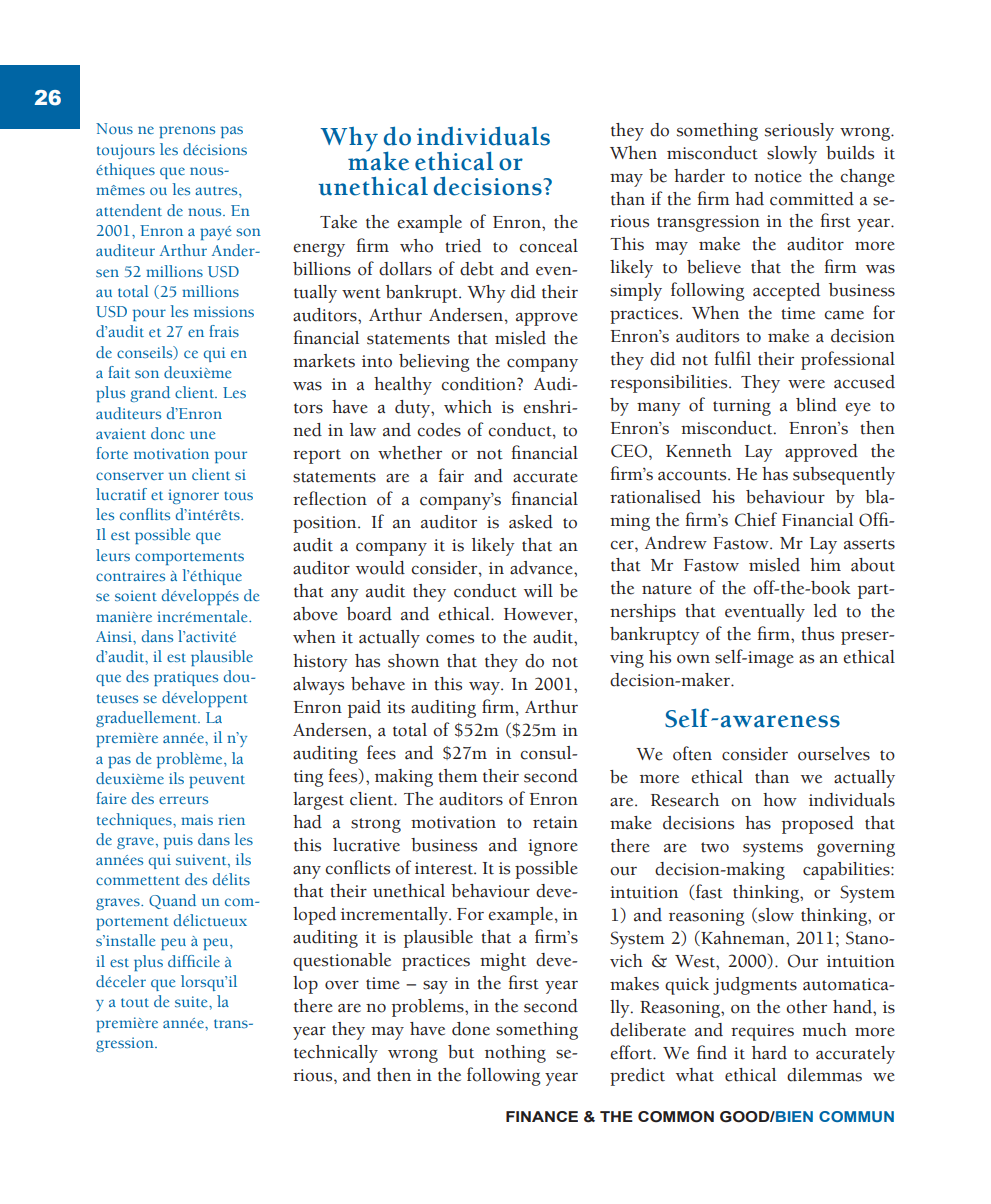 The width and height of the page is (991, 1204). What do you see at coordinates (515, 1054) in the page?
I see `nothing` at bounding box center [515, 1054].
